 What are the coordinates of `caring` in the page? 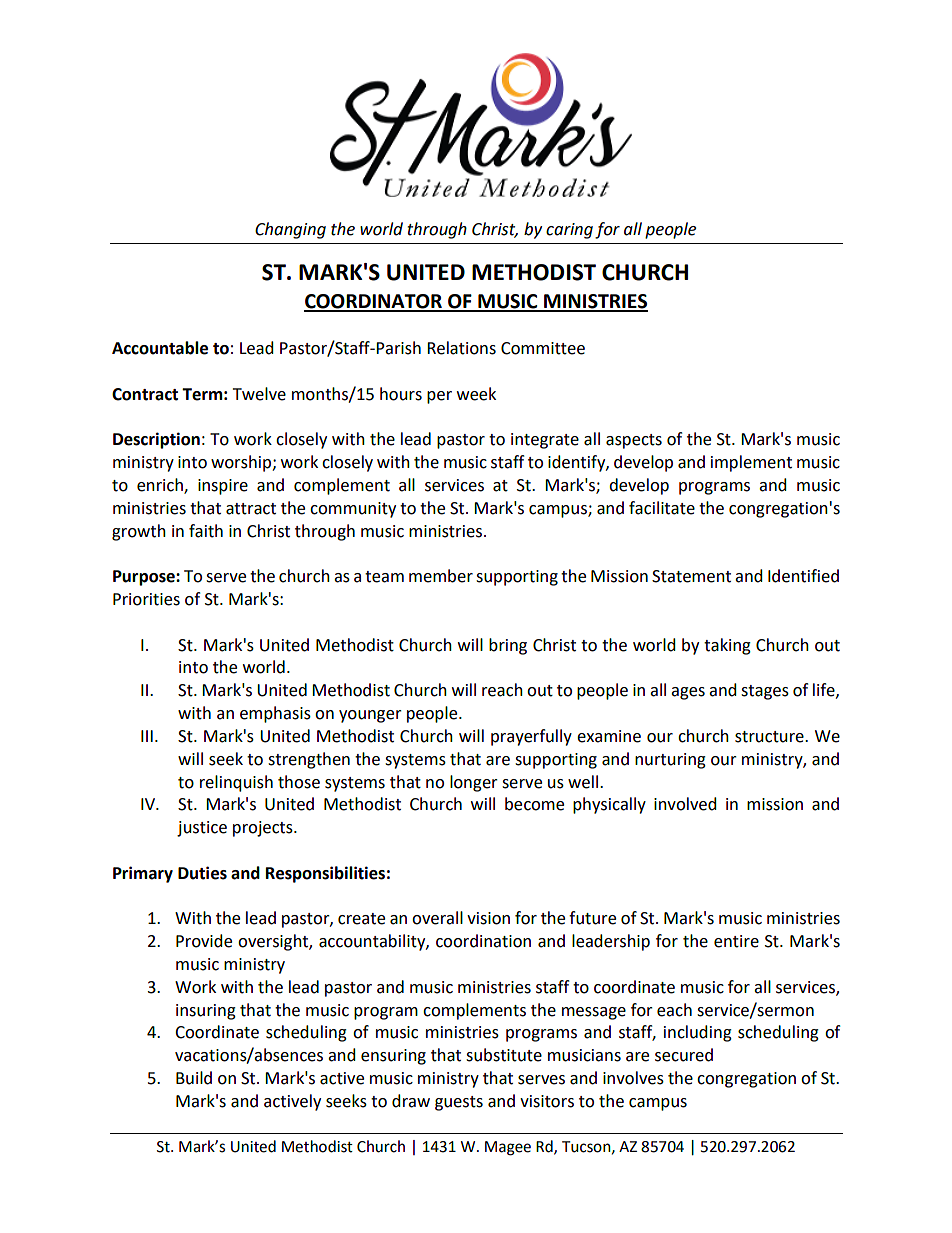 It's located at (569, 231).
